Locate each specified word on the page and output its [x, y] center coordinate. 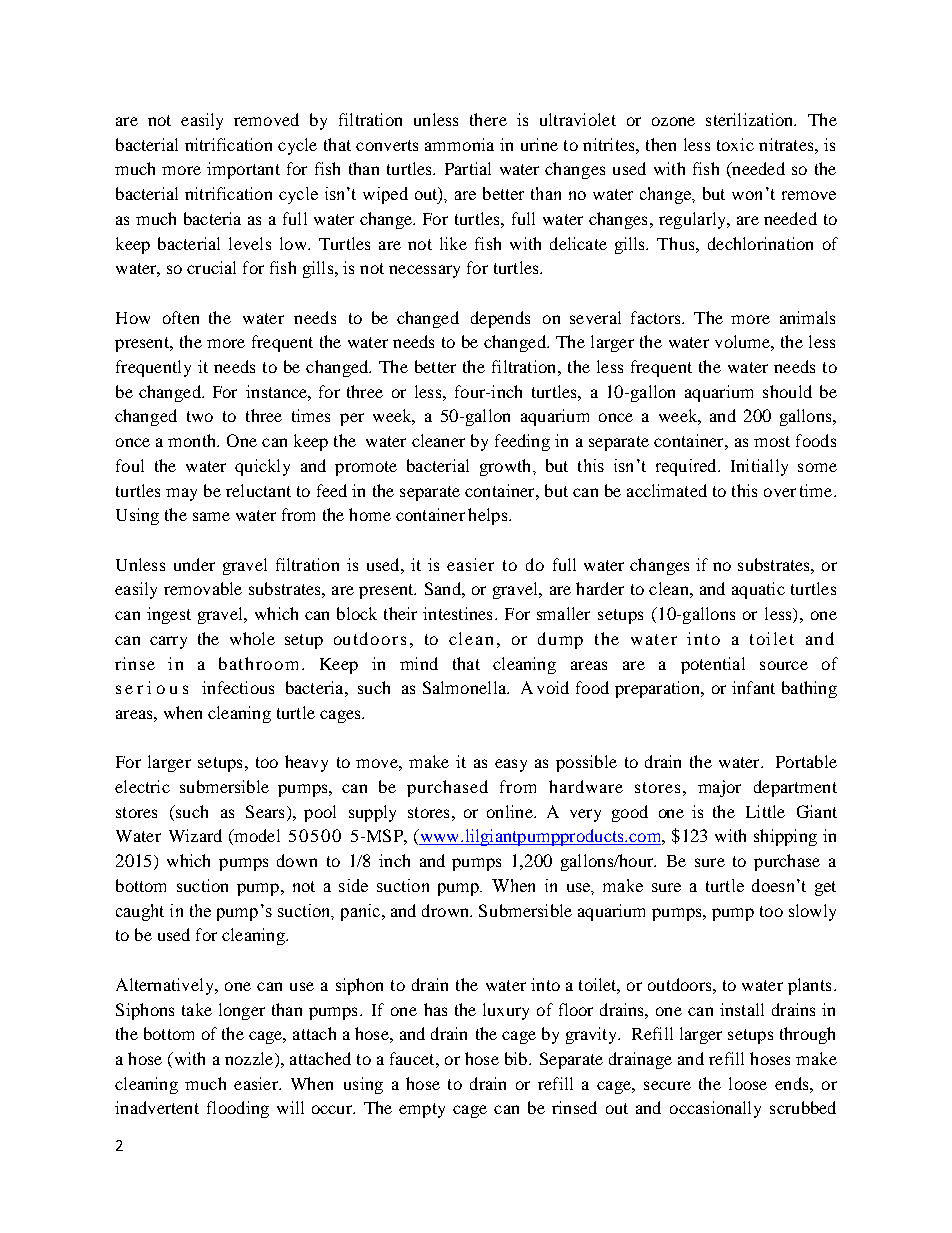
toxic [735, 144]
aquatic [758, 590]
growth [507, 467]
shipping [785, 837]
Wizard [195, 835]
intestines [457, 613]
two [200, 416]
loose [748, 1083]
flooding [238, 1109]
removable [203, 588]
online [511, 811]
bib [517, 1058]
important [243, 170]
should [787, 391]
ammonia [459, 144]
